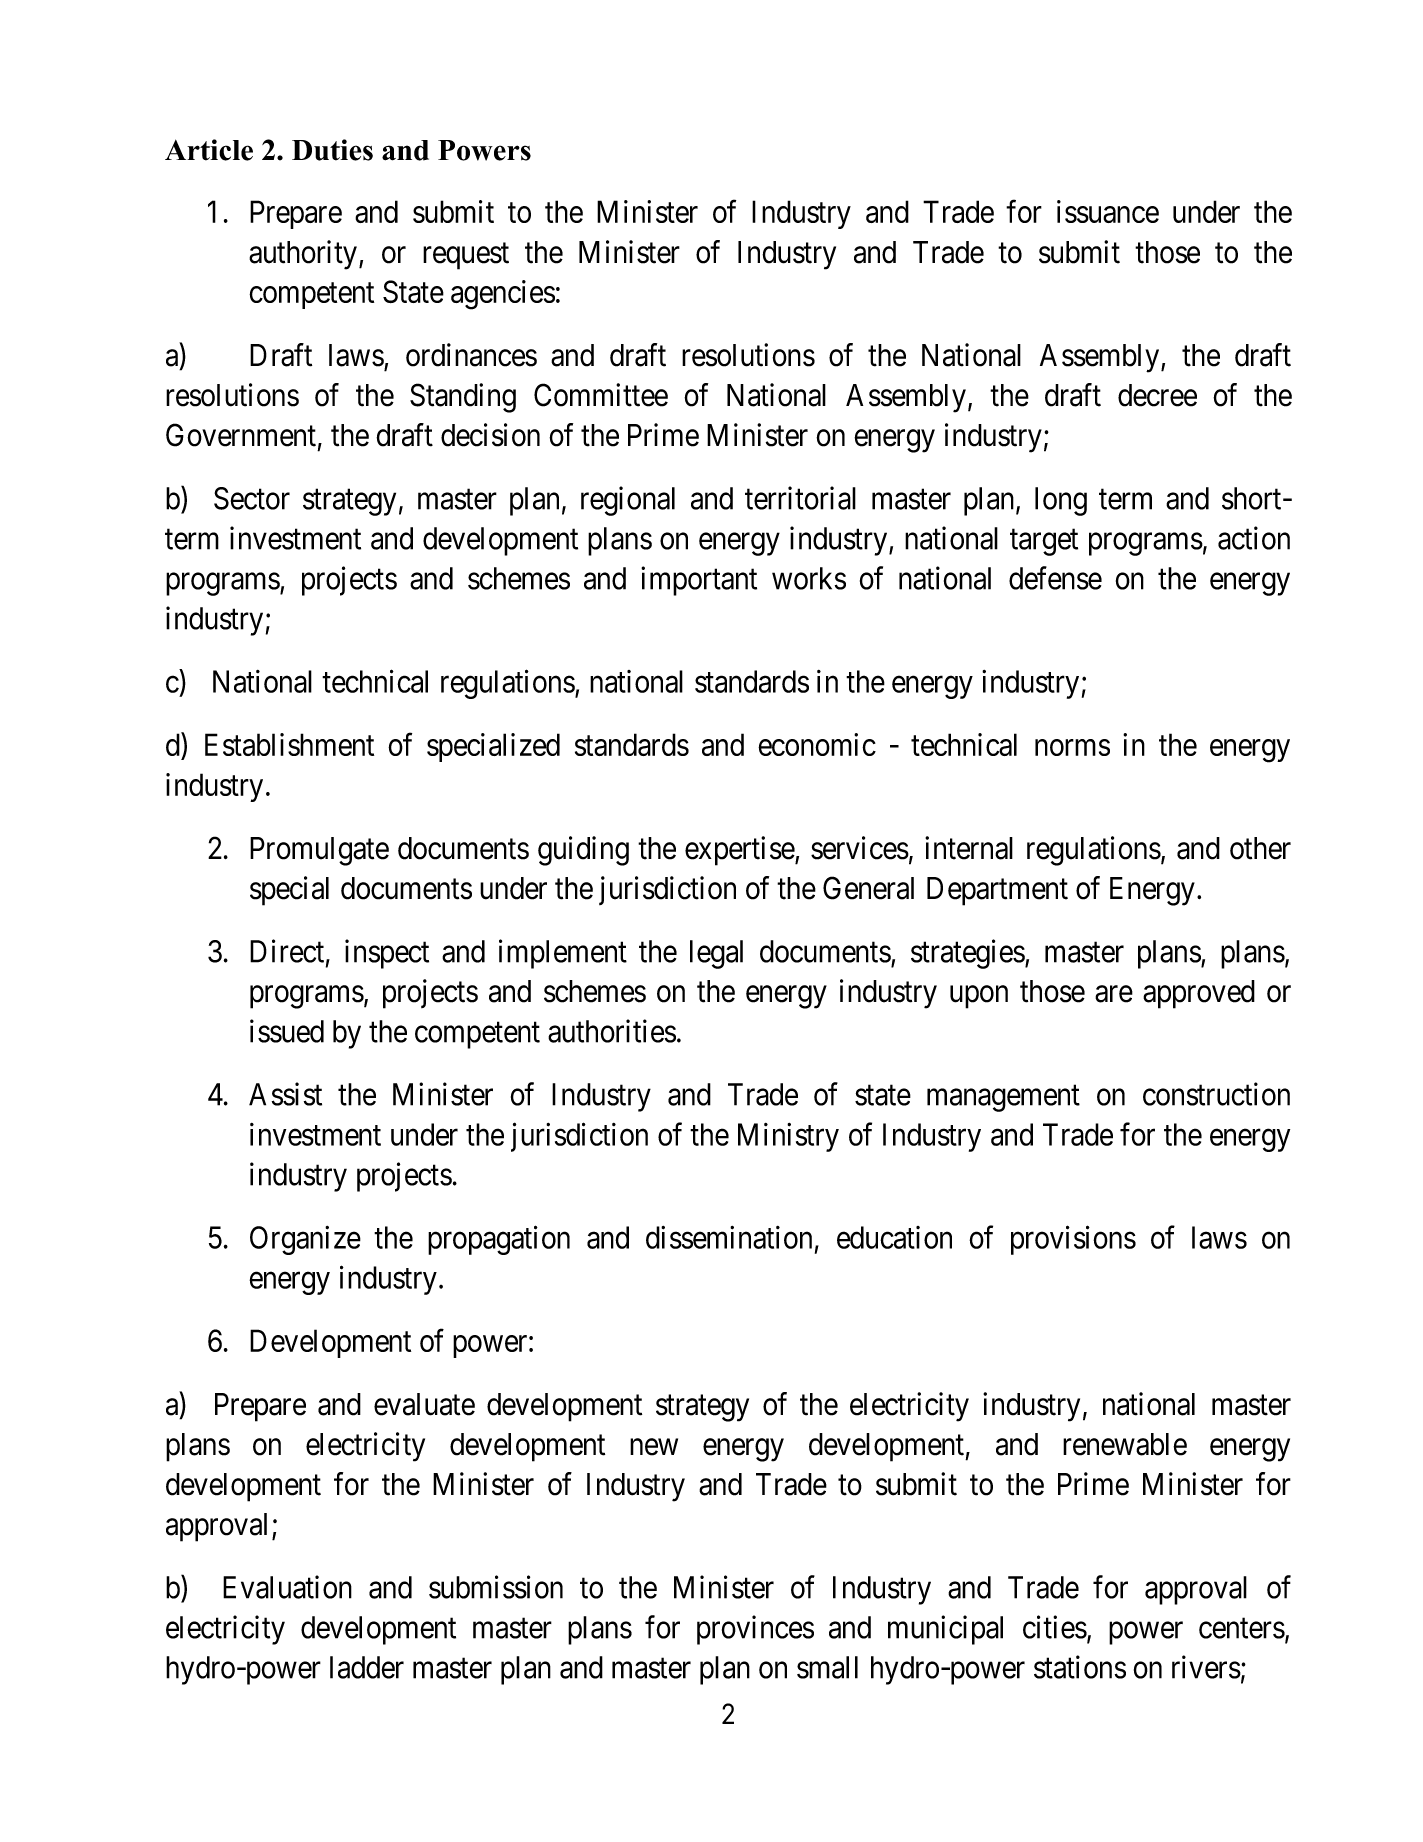 The width and height of the document is (1423, 1842). What do you see at coordinates (319, 851) in the document?
I see `Promulgate` at bounding box center [319, 851].
